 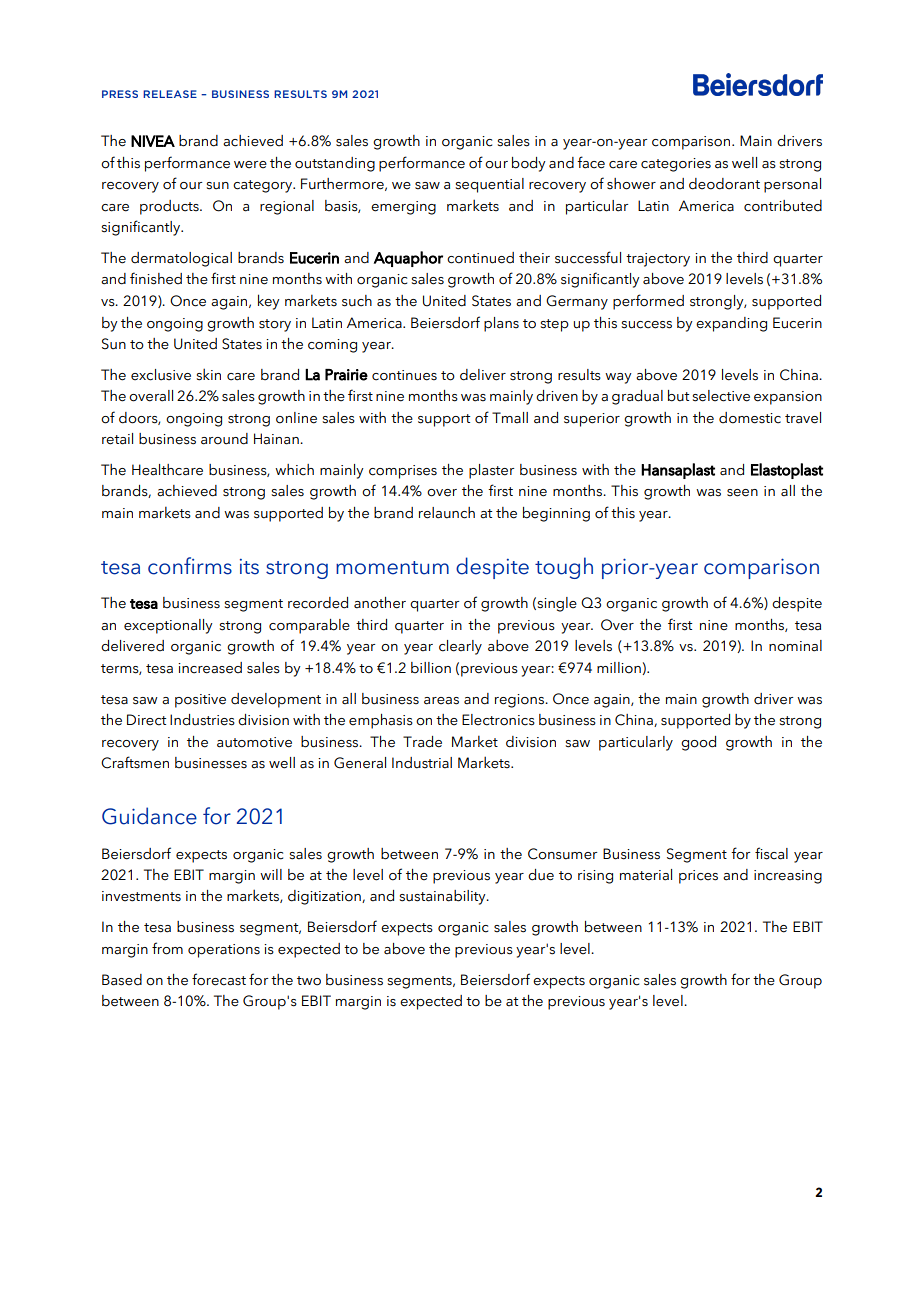 What do you see at coordinates (742, 493) in the screenshot?
I see `seen` at bounding box center [742, 493].
